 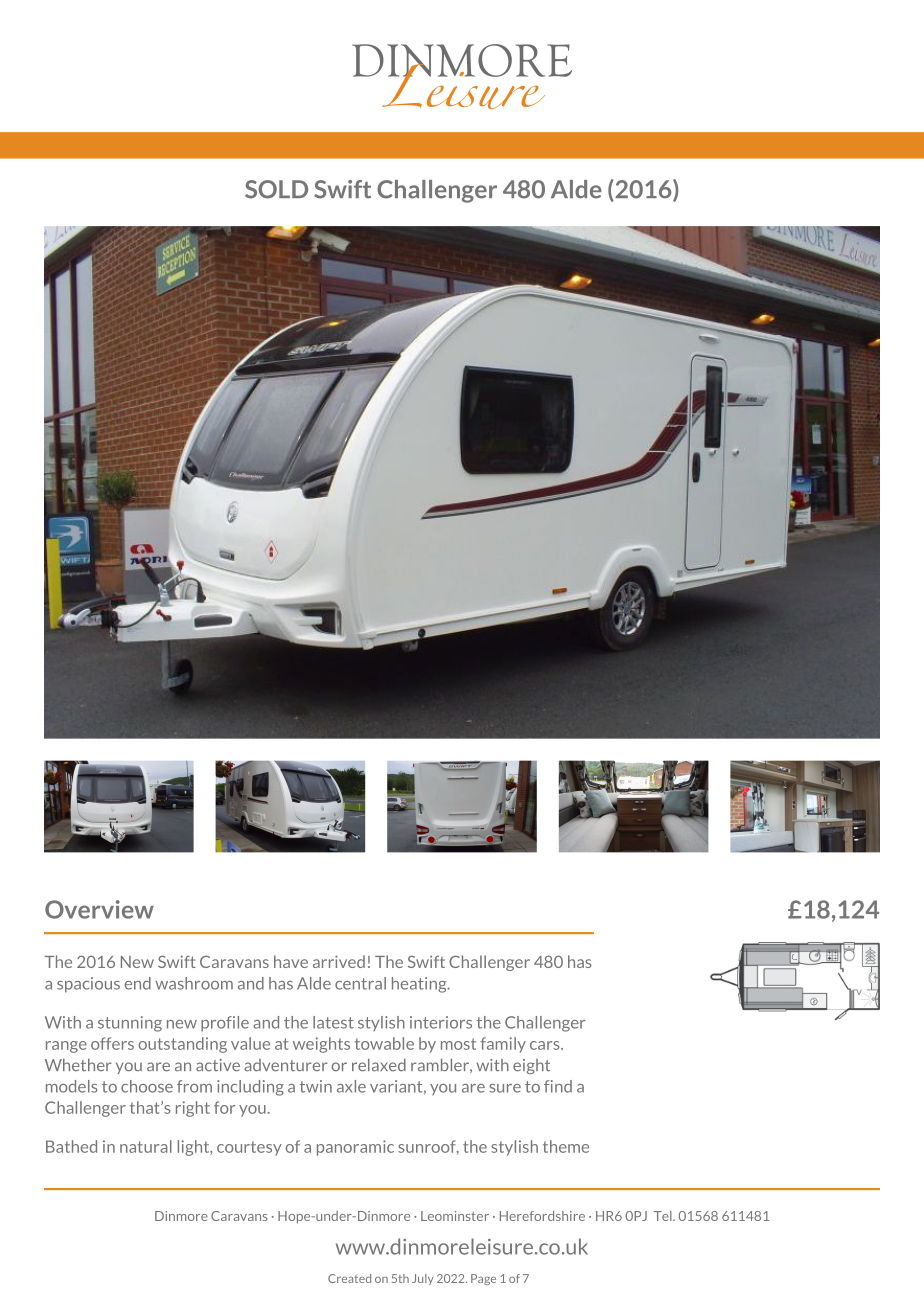 What do you see at coordinates (420, 985) in the page?
I see `heating` at bounding box center [420, 985].
